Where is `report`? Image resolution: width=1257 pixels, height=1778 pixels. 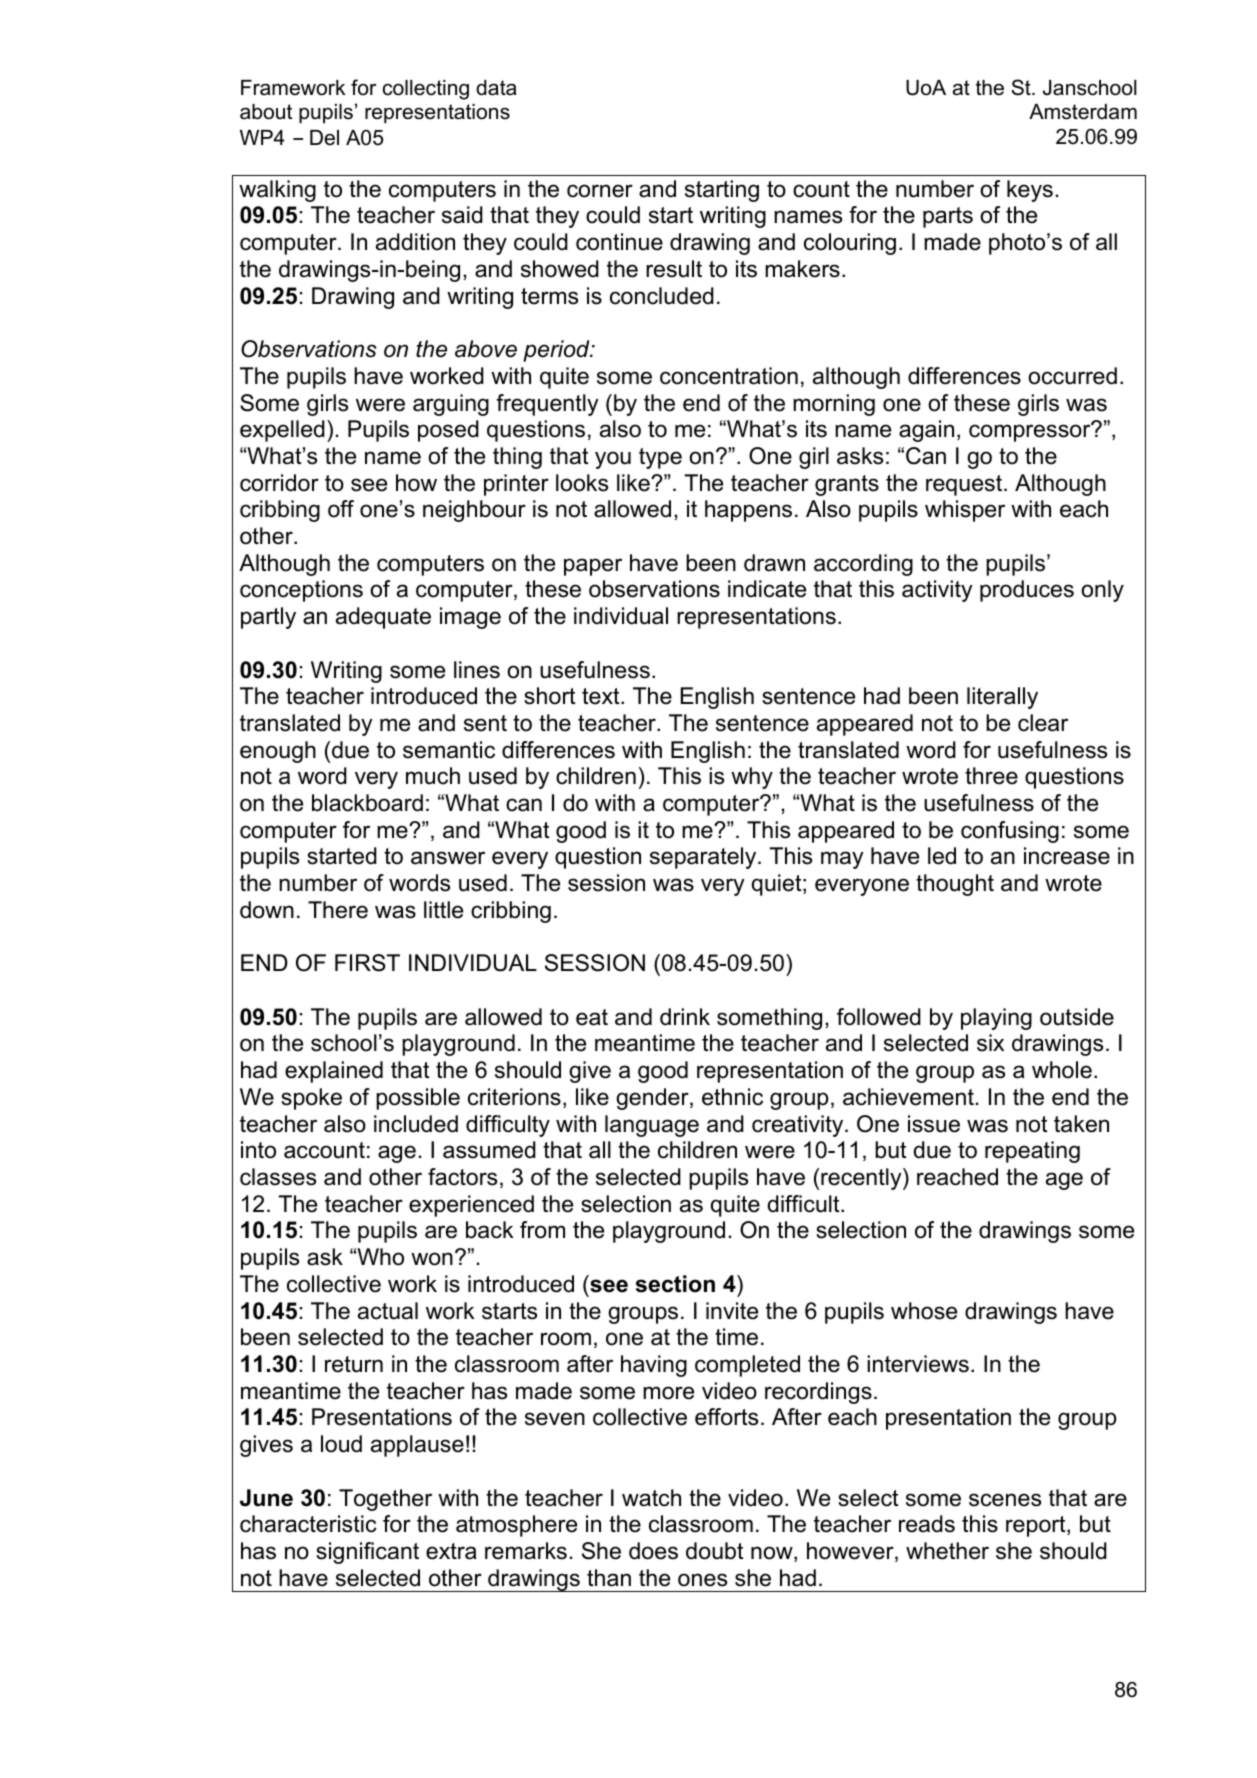 report is located at coordinates (1037, 1526).
